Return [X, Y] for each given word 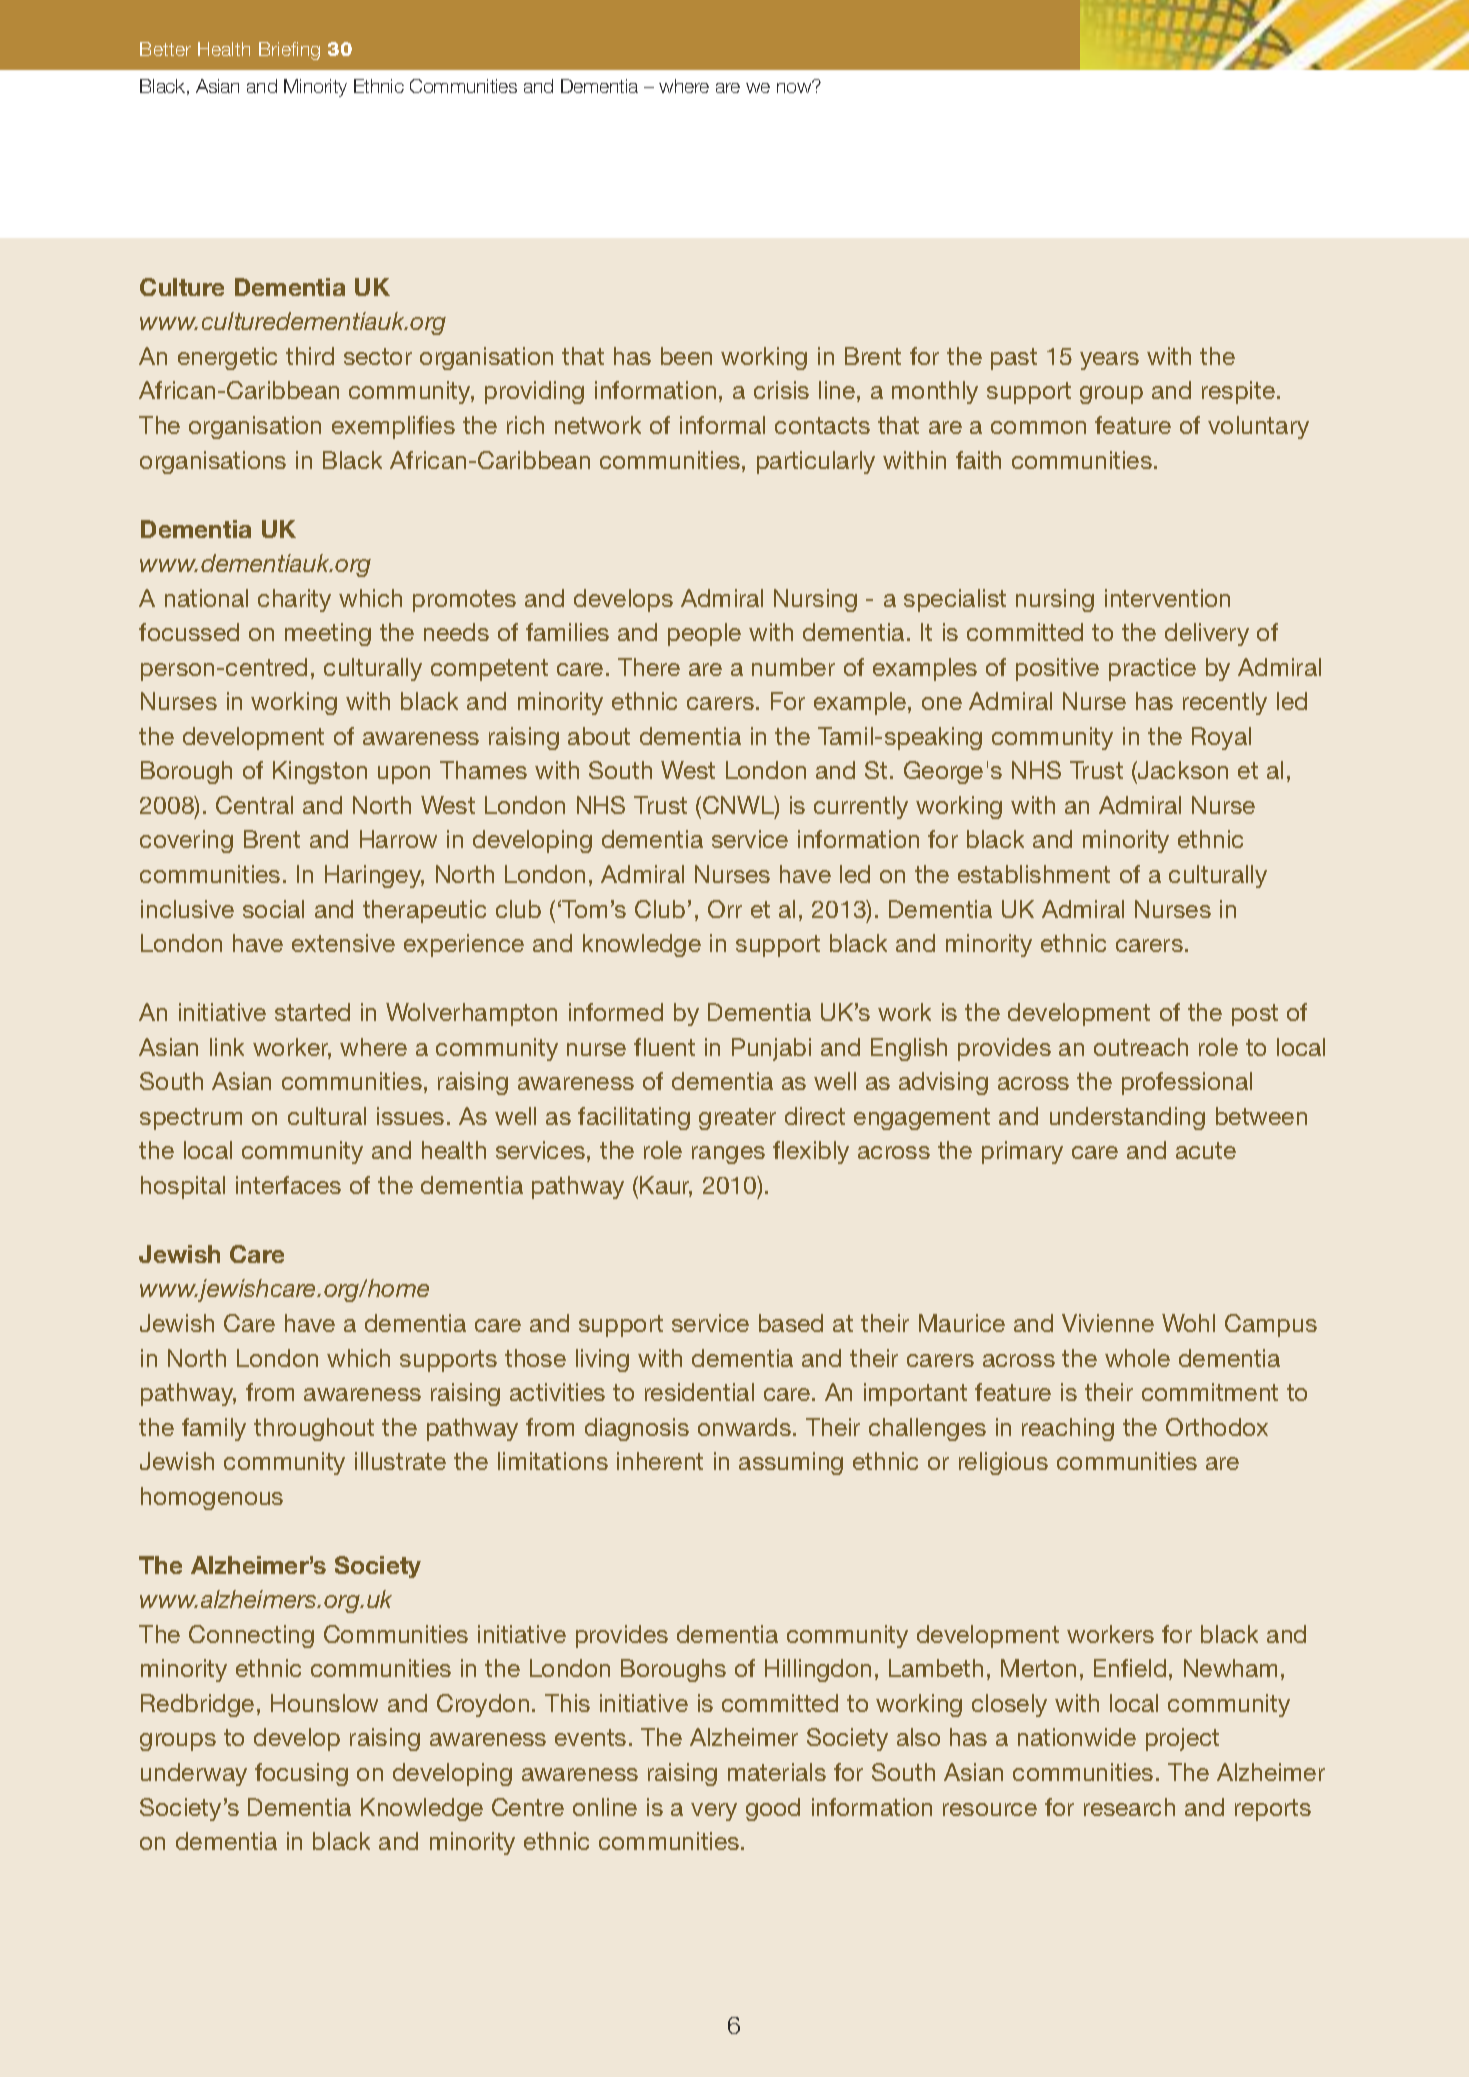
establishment [1034, 874]
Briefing [289, 51]
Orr [725, 909]
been [686, 356]
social [273, 909]
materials [777, 1772]
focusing [301, 1774]
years [1109, 361]
